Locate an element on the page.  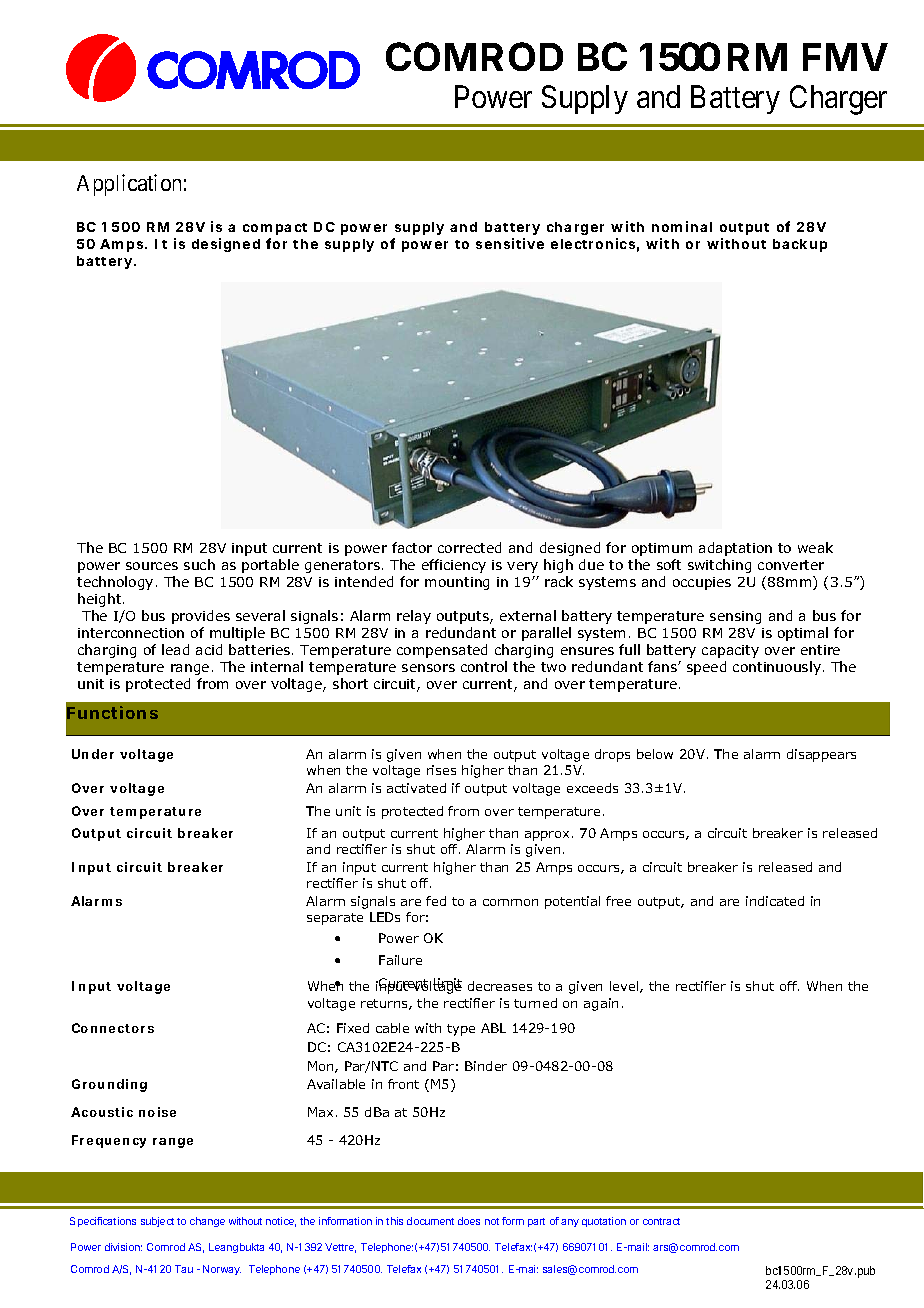
adaptation is located at coordinates (735, 549).
